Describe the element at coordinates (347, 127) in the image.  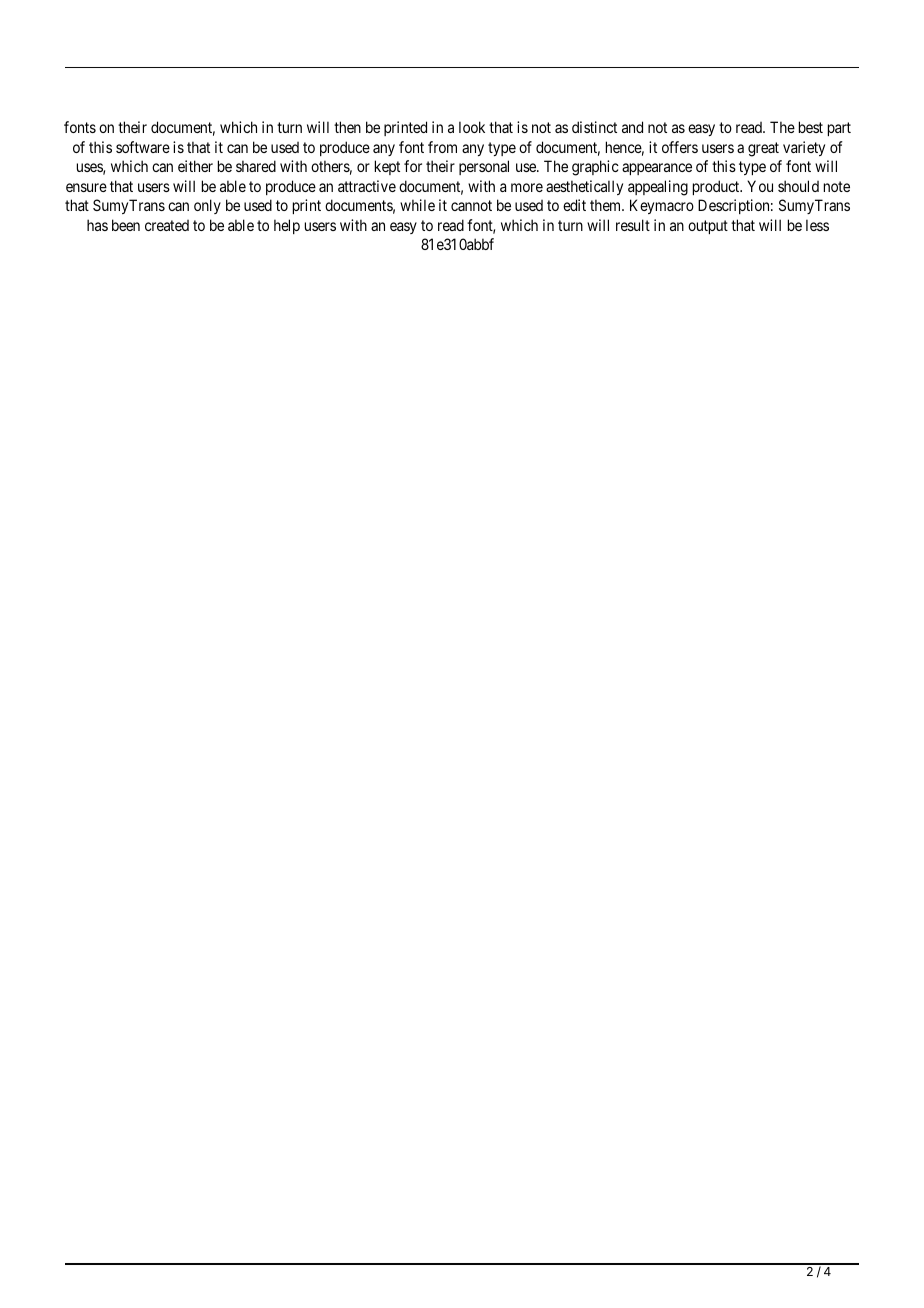
I see `then` at that location.
